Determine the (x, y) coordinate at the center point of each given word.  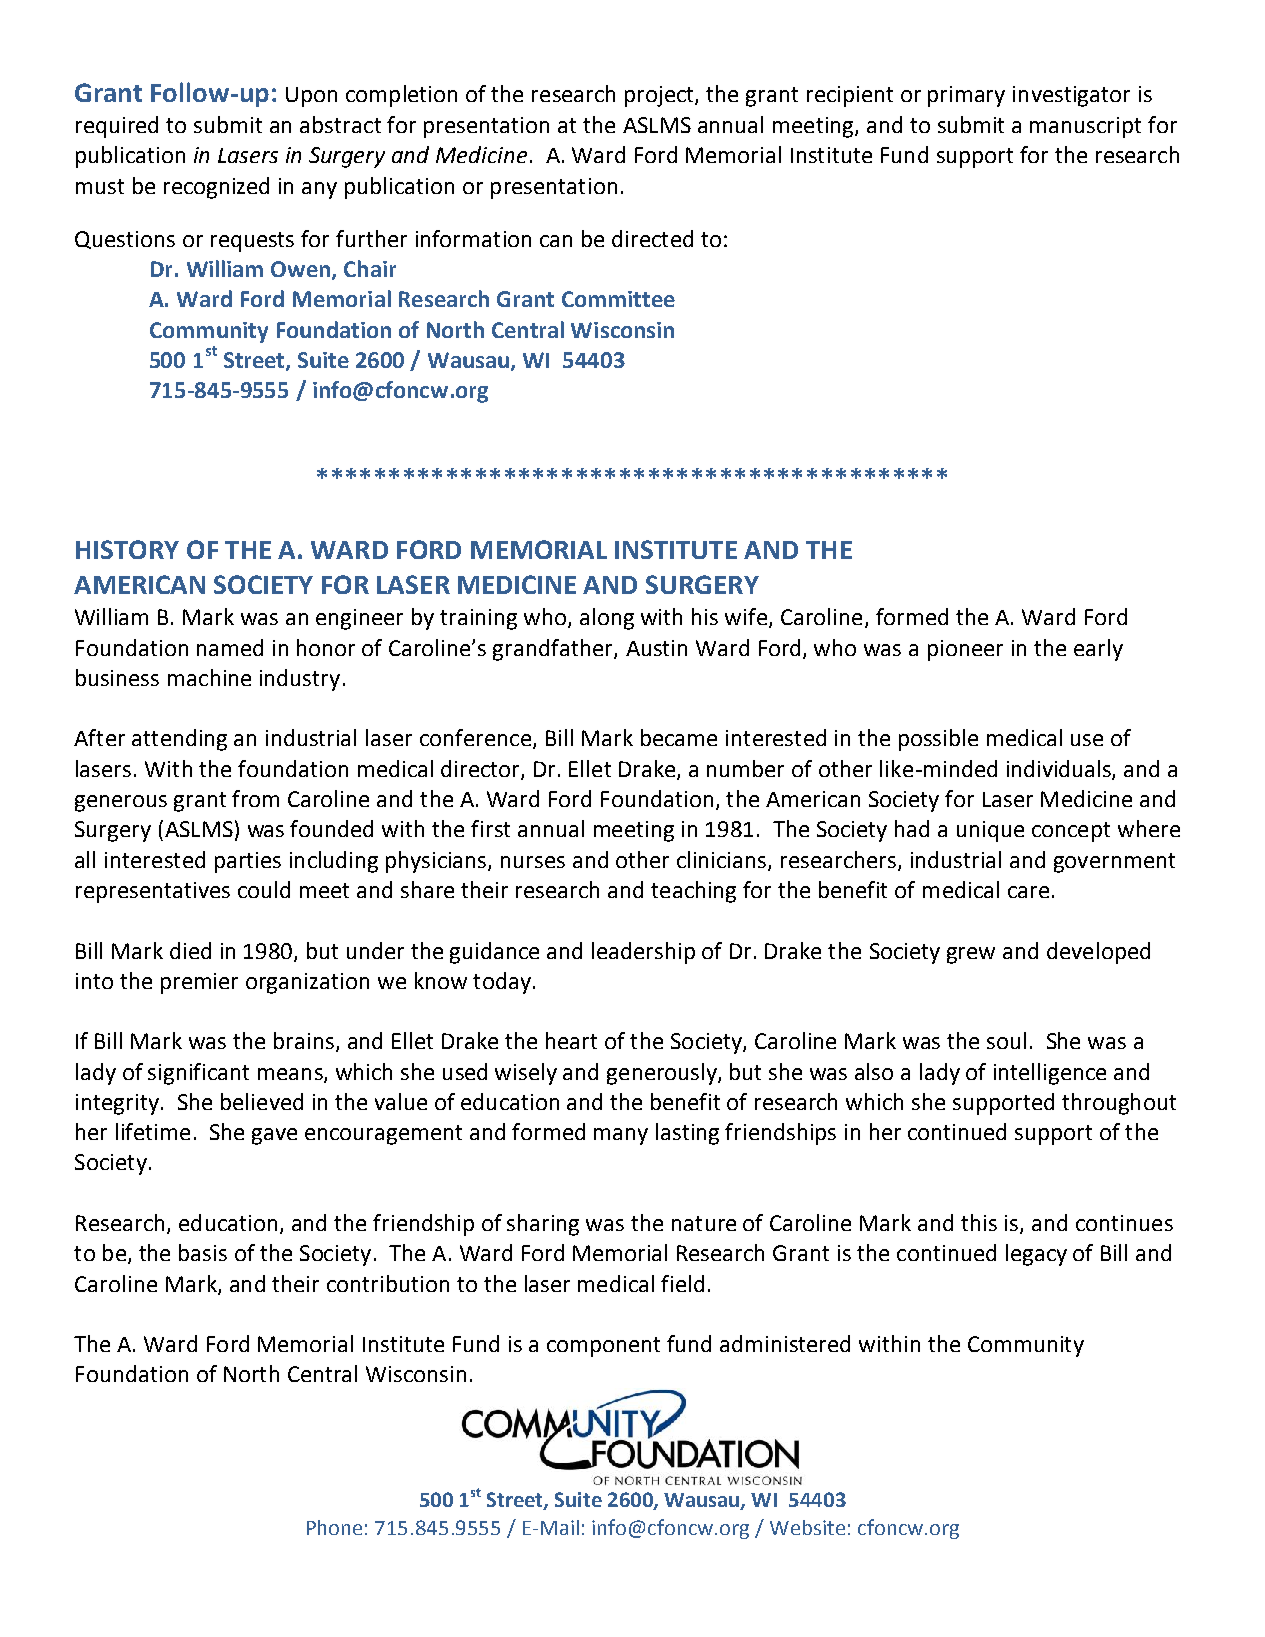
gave (274, 1136)
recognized (216, 188)
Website (807, 1527)
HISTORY (127, 549)
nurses (533, 862)
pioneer (965, 650)
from (255, 798)
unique (990, 831)
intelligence (1050, 1074)
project (660, 96)
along (607, 619)
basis (203, 1252)
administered (785, 1343)
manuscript (1085, 127)
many (621, 1136)
